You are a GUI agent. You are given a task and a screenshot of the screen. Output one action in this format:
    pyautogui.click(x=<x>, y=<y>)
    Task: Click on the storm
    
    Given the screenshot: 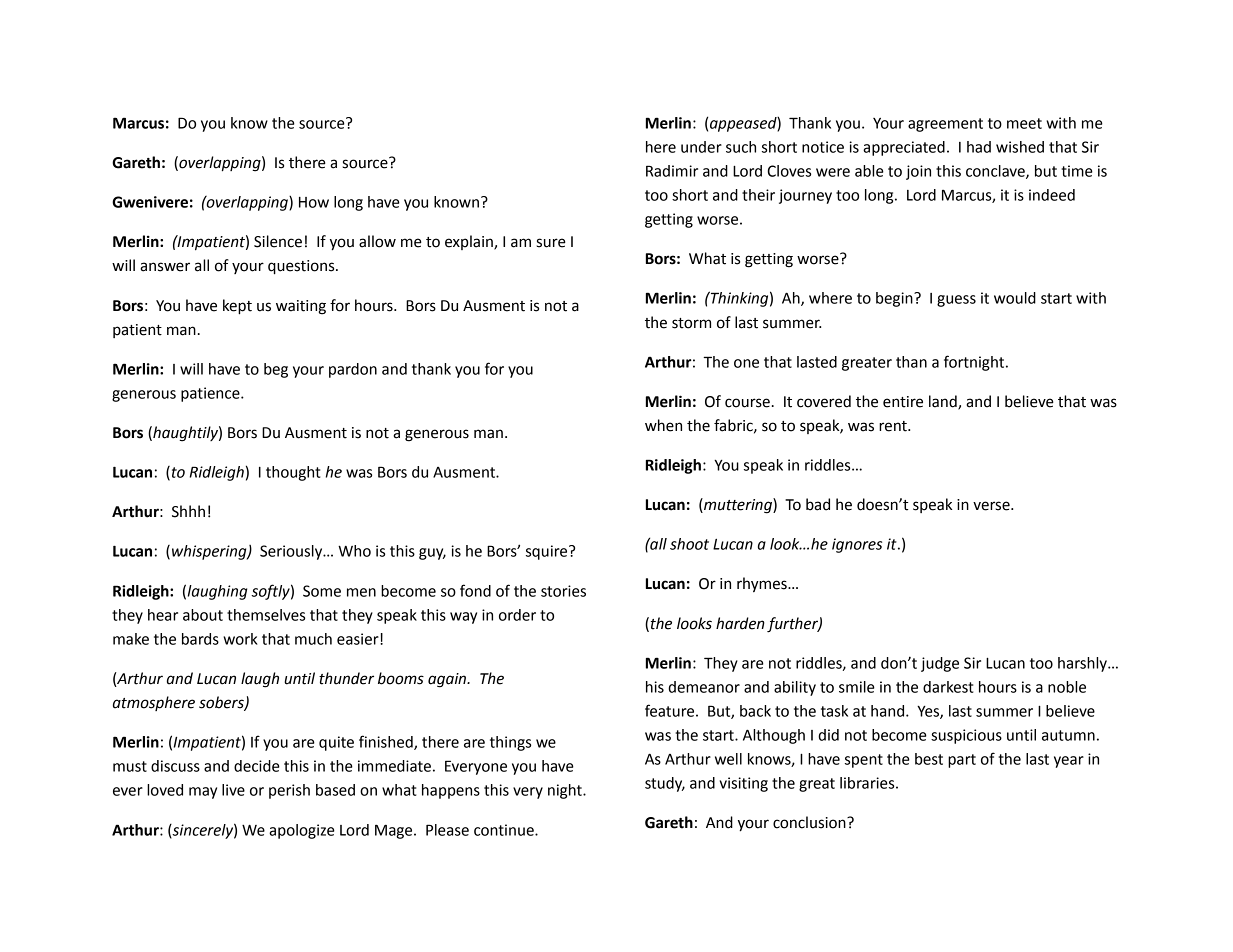 What is the action you would take?
    pyautogui.click(x=691, y=323)
